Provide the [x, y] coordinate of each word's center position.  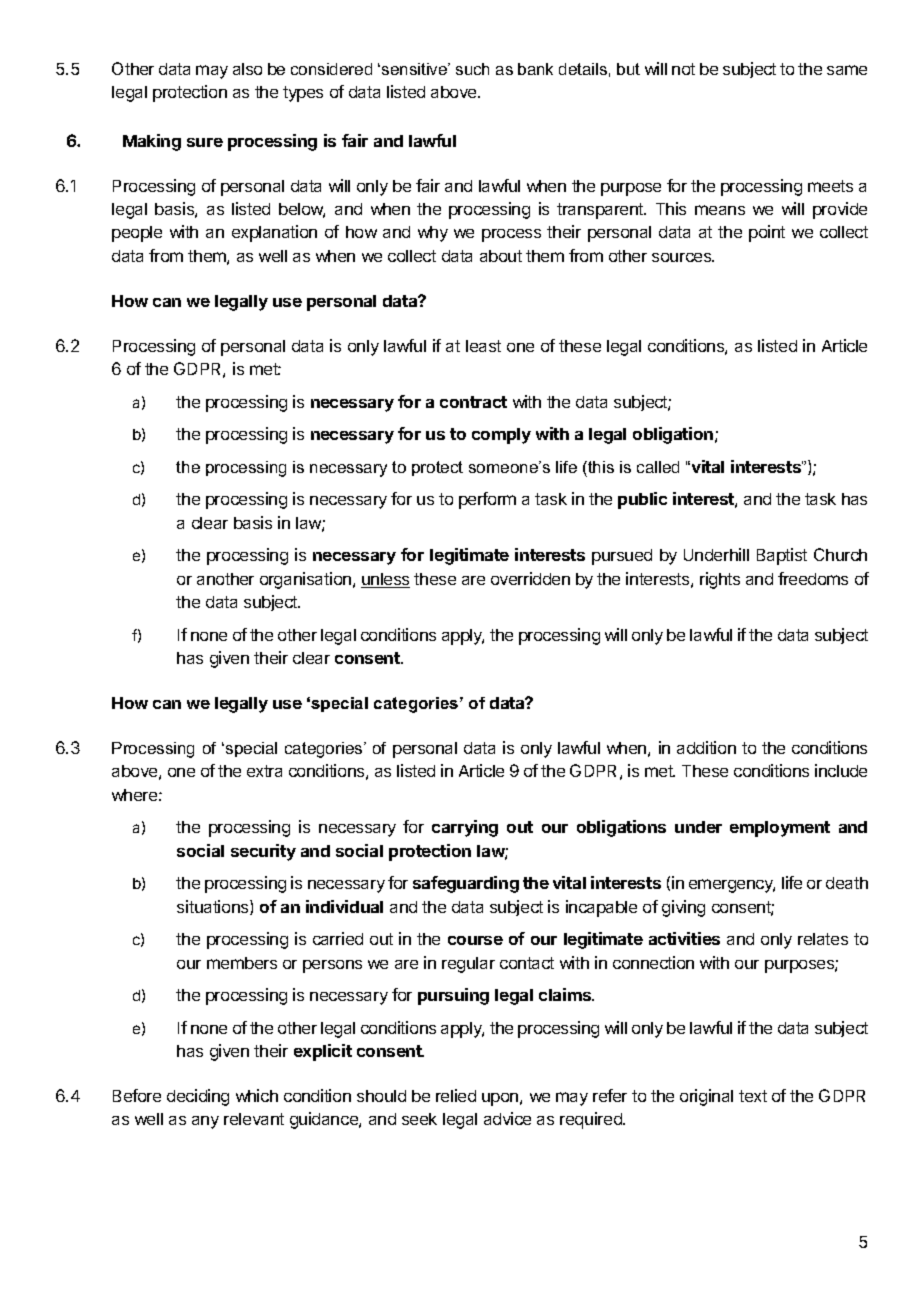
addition [706, 747]
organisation [305, 580]
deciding [198, 1097]
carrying [465, 828]
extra [264, 771]
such [472, 69]
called [658, 467]
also [247, 69]
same [847, 70]
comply [501, 436]
